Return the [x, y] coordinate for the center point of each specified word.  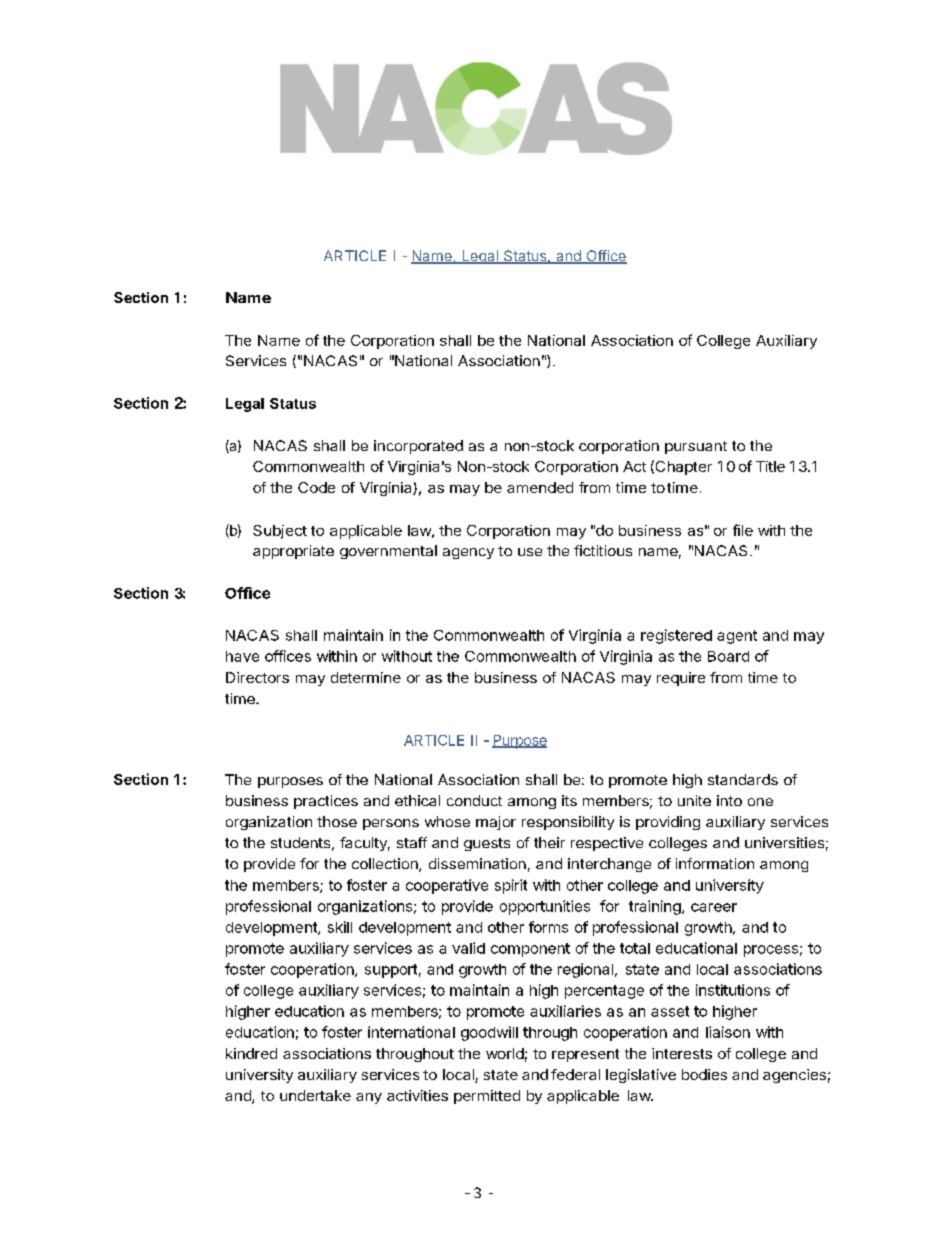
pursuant [696, 447]
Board [728, 656]
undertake [315, 1095]
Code [316, 487]
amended [540, 487]
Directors [257, 677]
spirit [511, 886]
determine [366, 677]
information [715, 863]
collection [386, 865]
